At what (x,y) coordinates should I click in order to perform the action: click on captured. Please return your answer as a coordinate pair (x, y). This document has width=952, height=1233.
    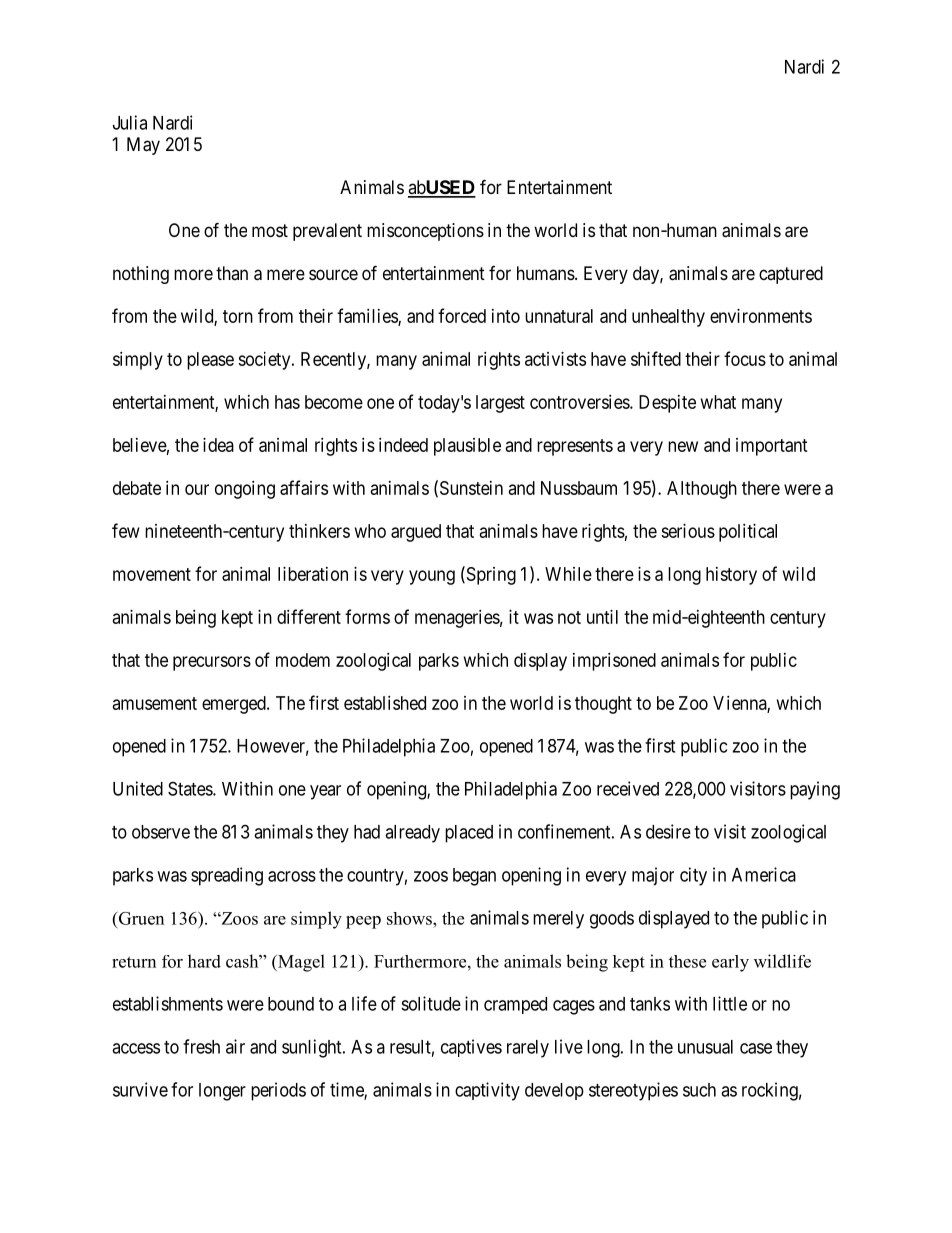
    Looking at the image, I should click on (791, 275).
